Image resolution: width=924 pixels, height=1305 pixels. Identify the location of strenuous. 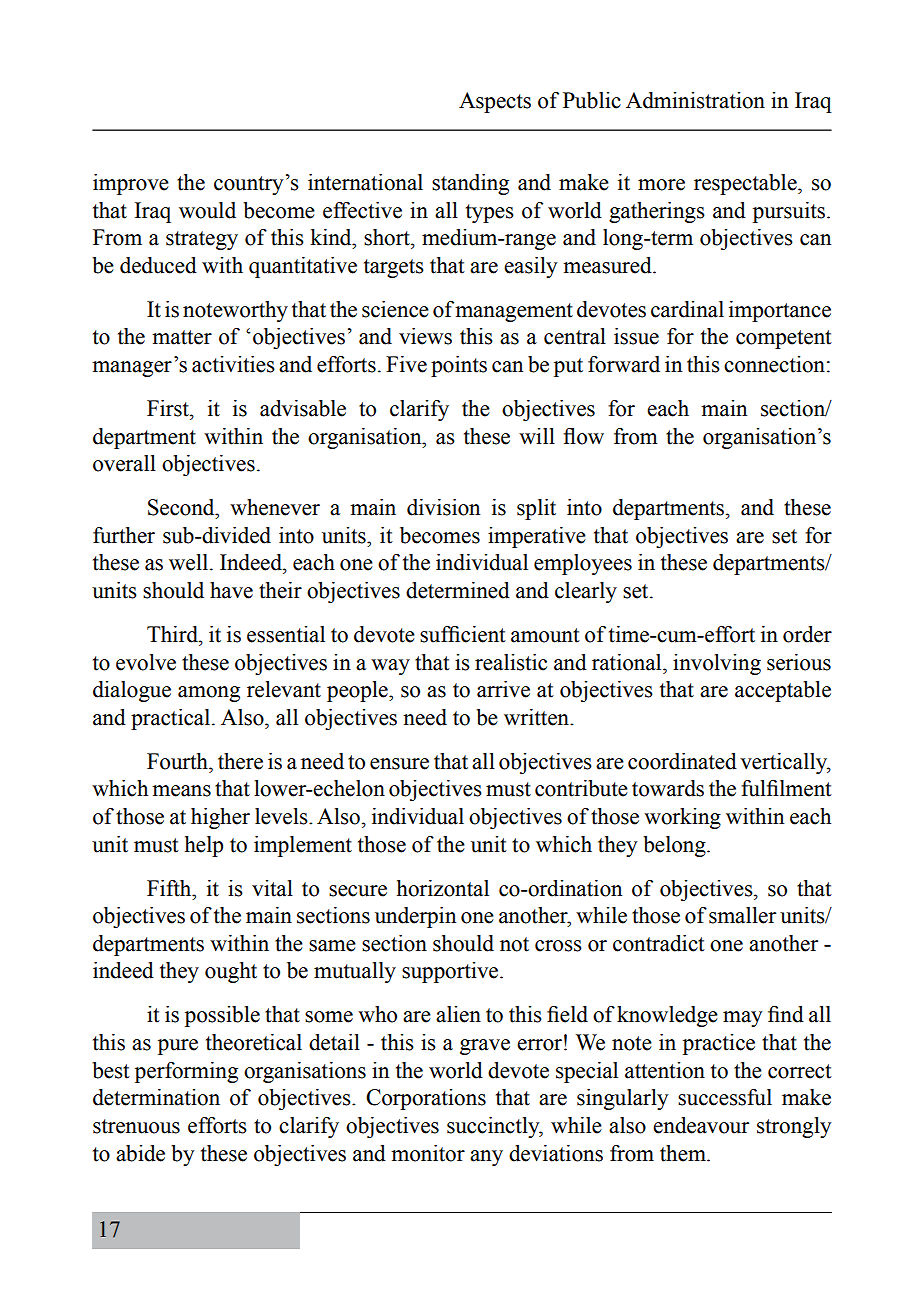
(136, 1126).
